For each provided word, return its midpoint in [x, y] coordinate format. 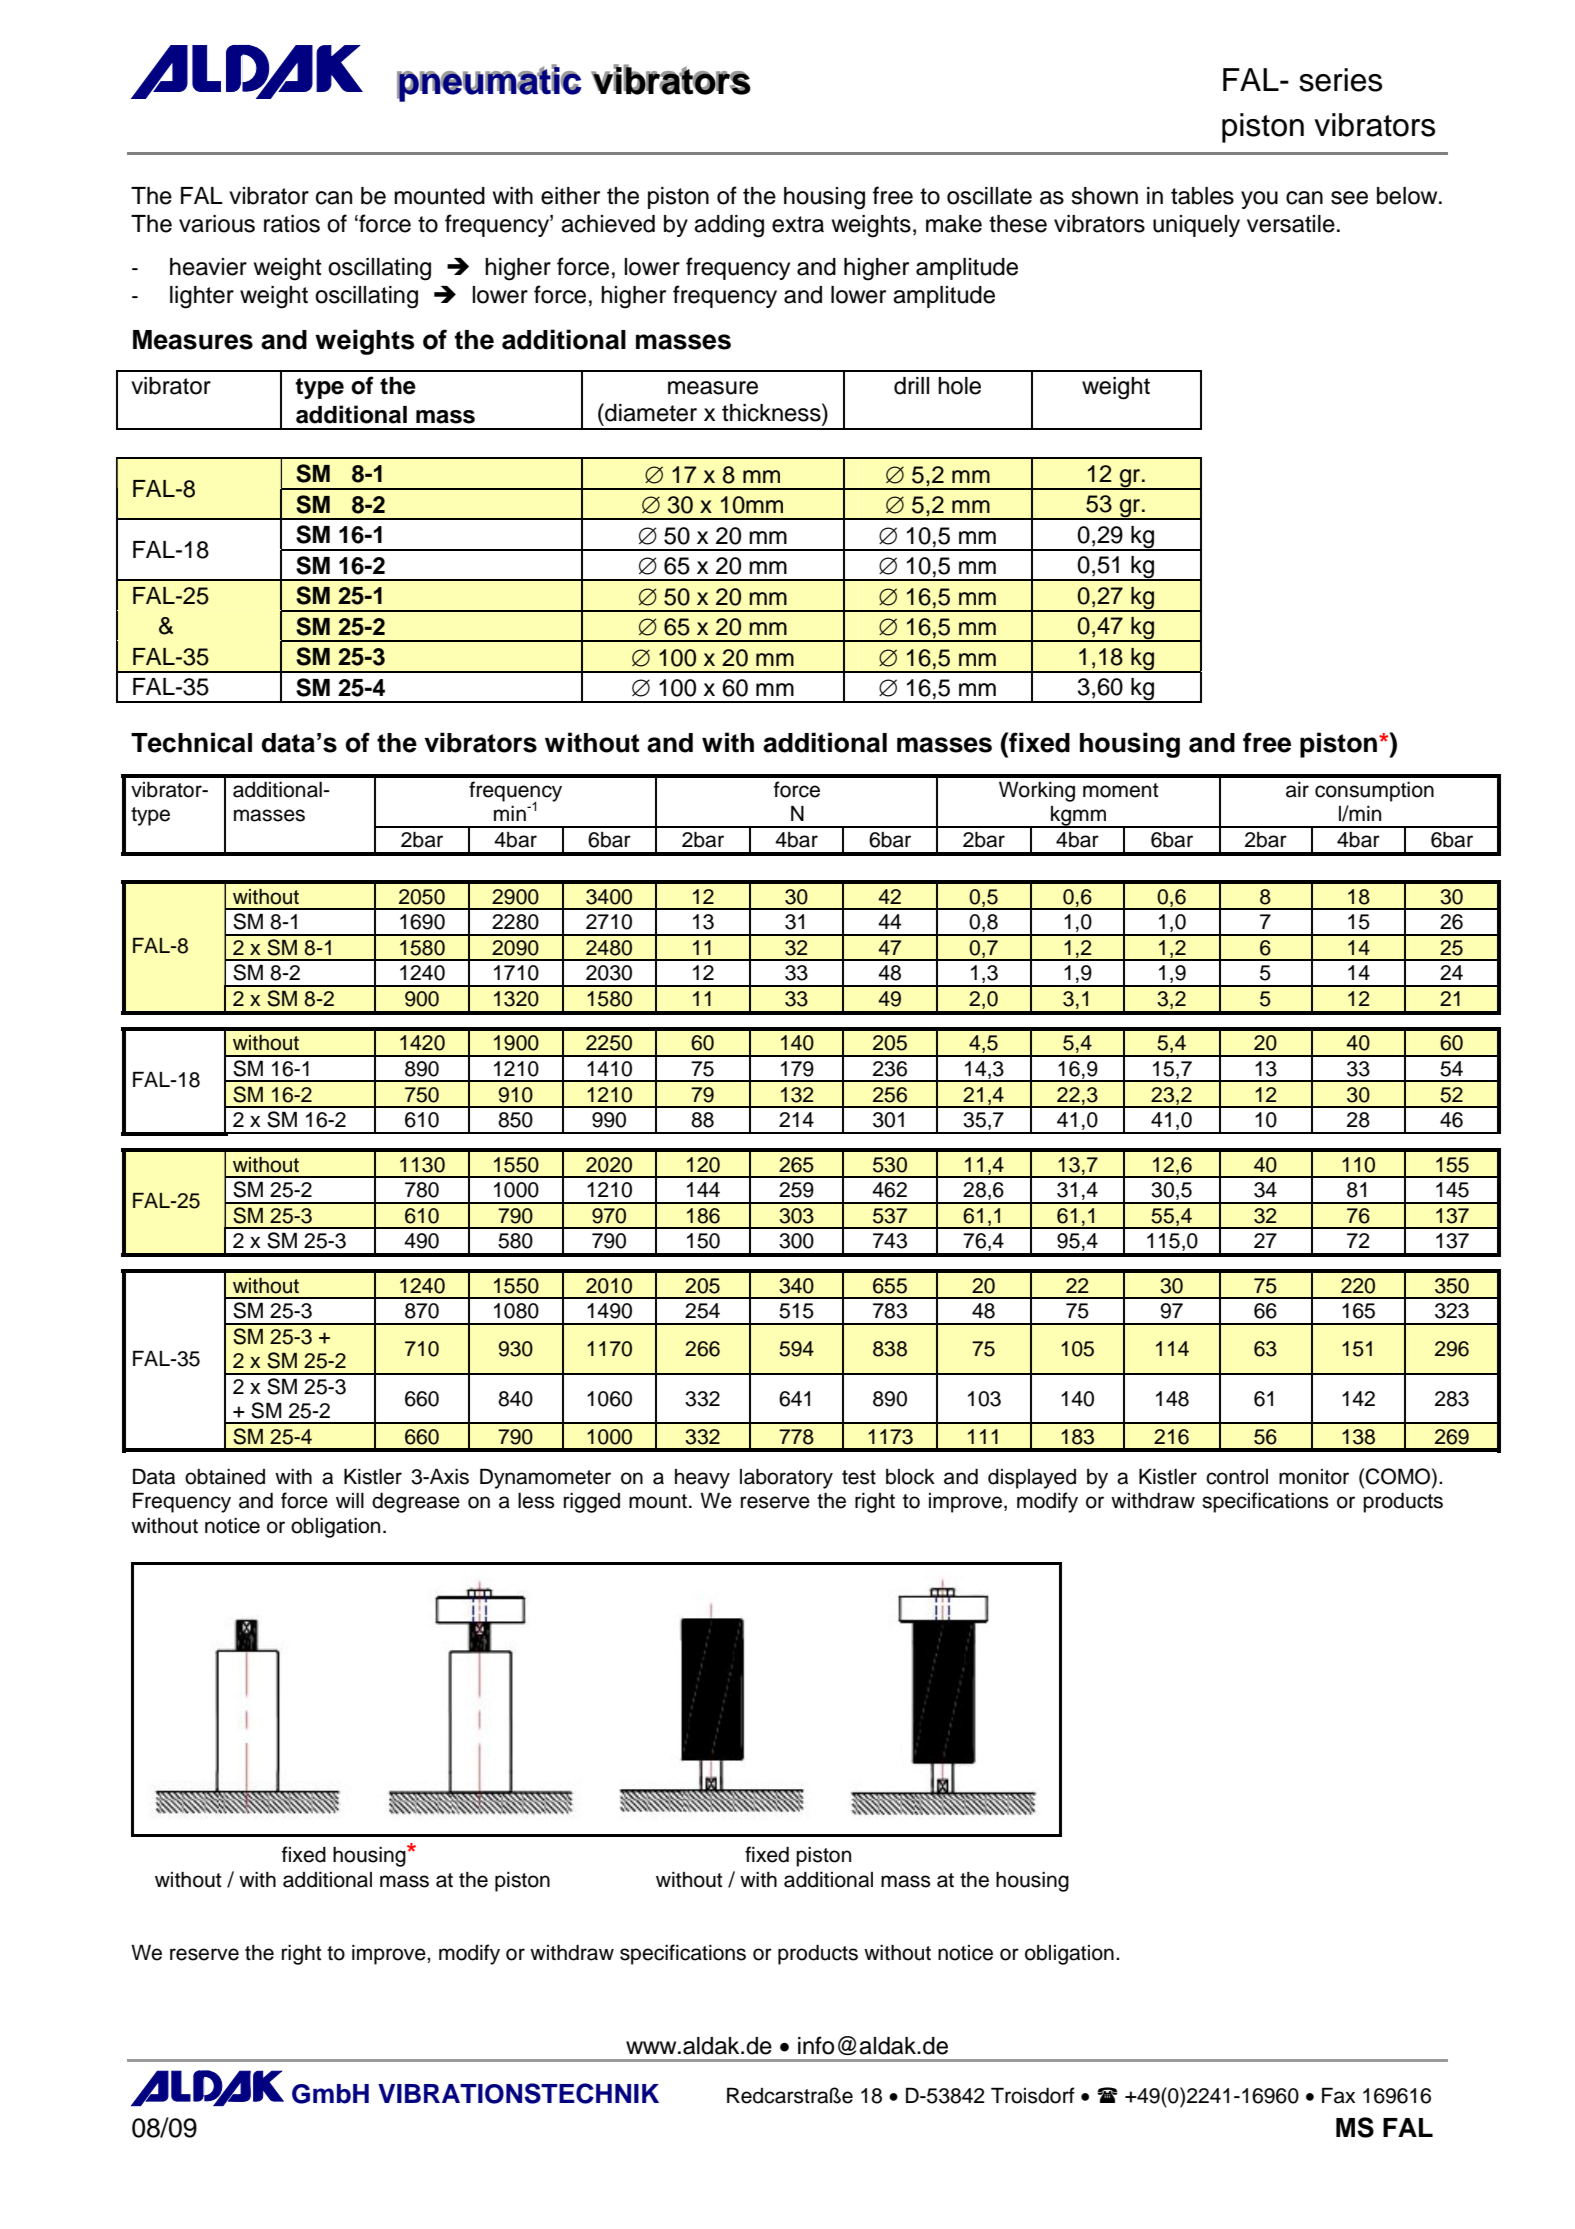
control [1237, 1477]
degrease [416, 1502]
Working [1037, 791]
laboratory [786, 1478]
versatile [1291, 224]
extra [798, 224]
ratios [292, 224]
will [350, 1500]
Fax [1338, 2095]
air [1297, 790]
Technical [191, 742]
